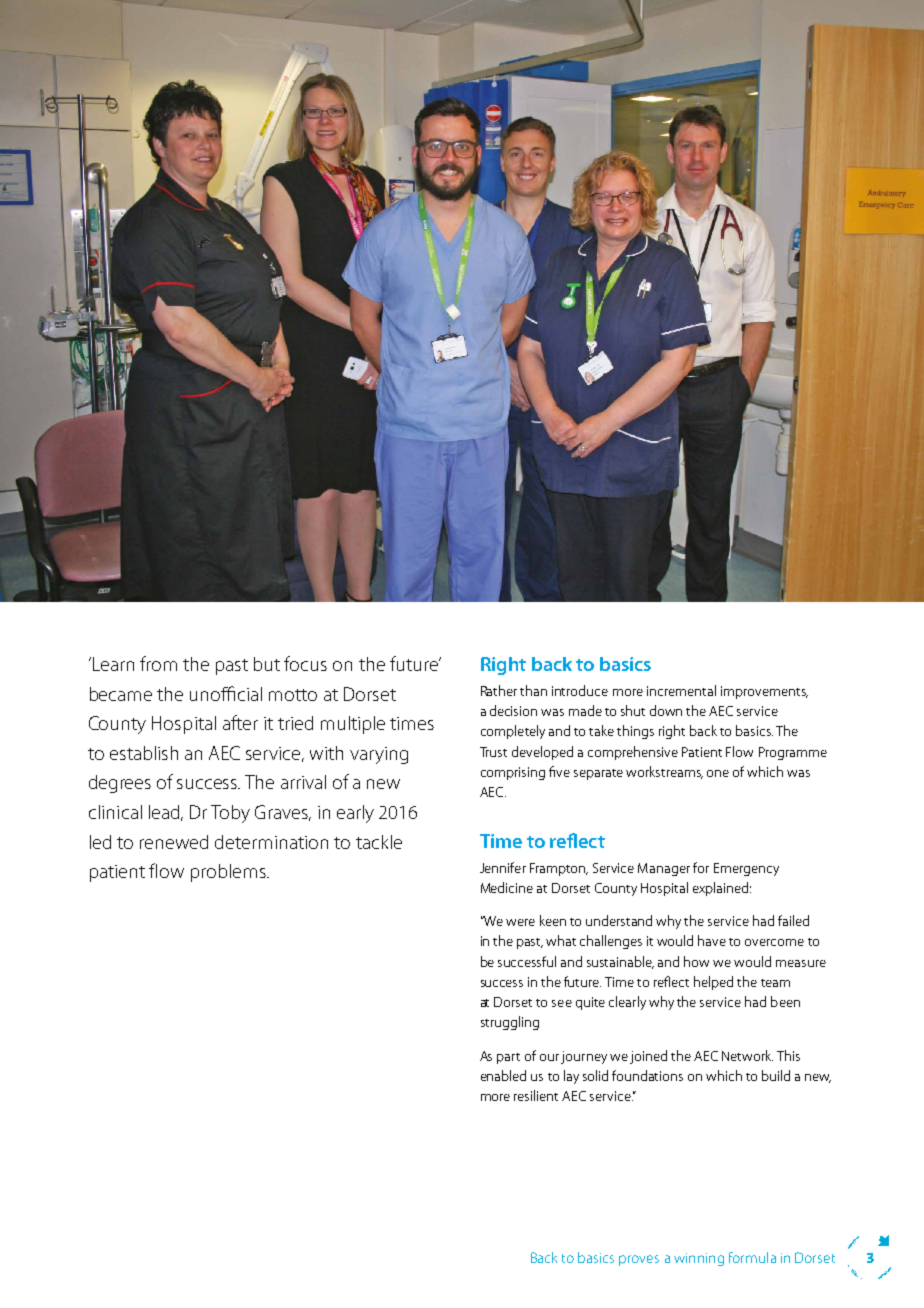  Describe the element at coordinates (639, 1260) in the document. I see `proves` at that location.
